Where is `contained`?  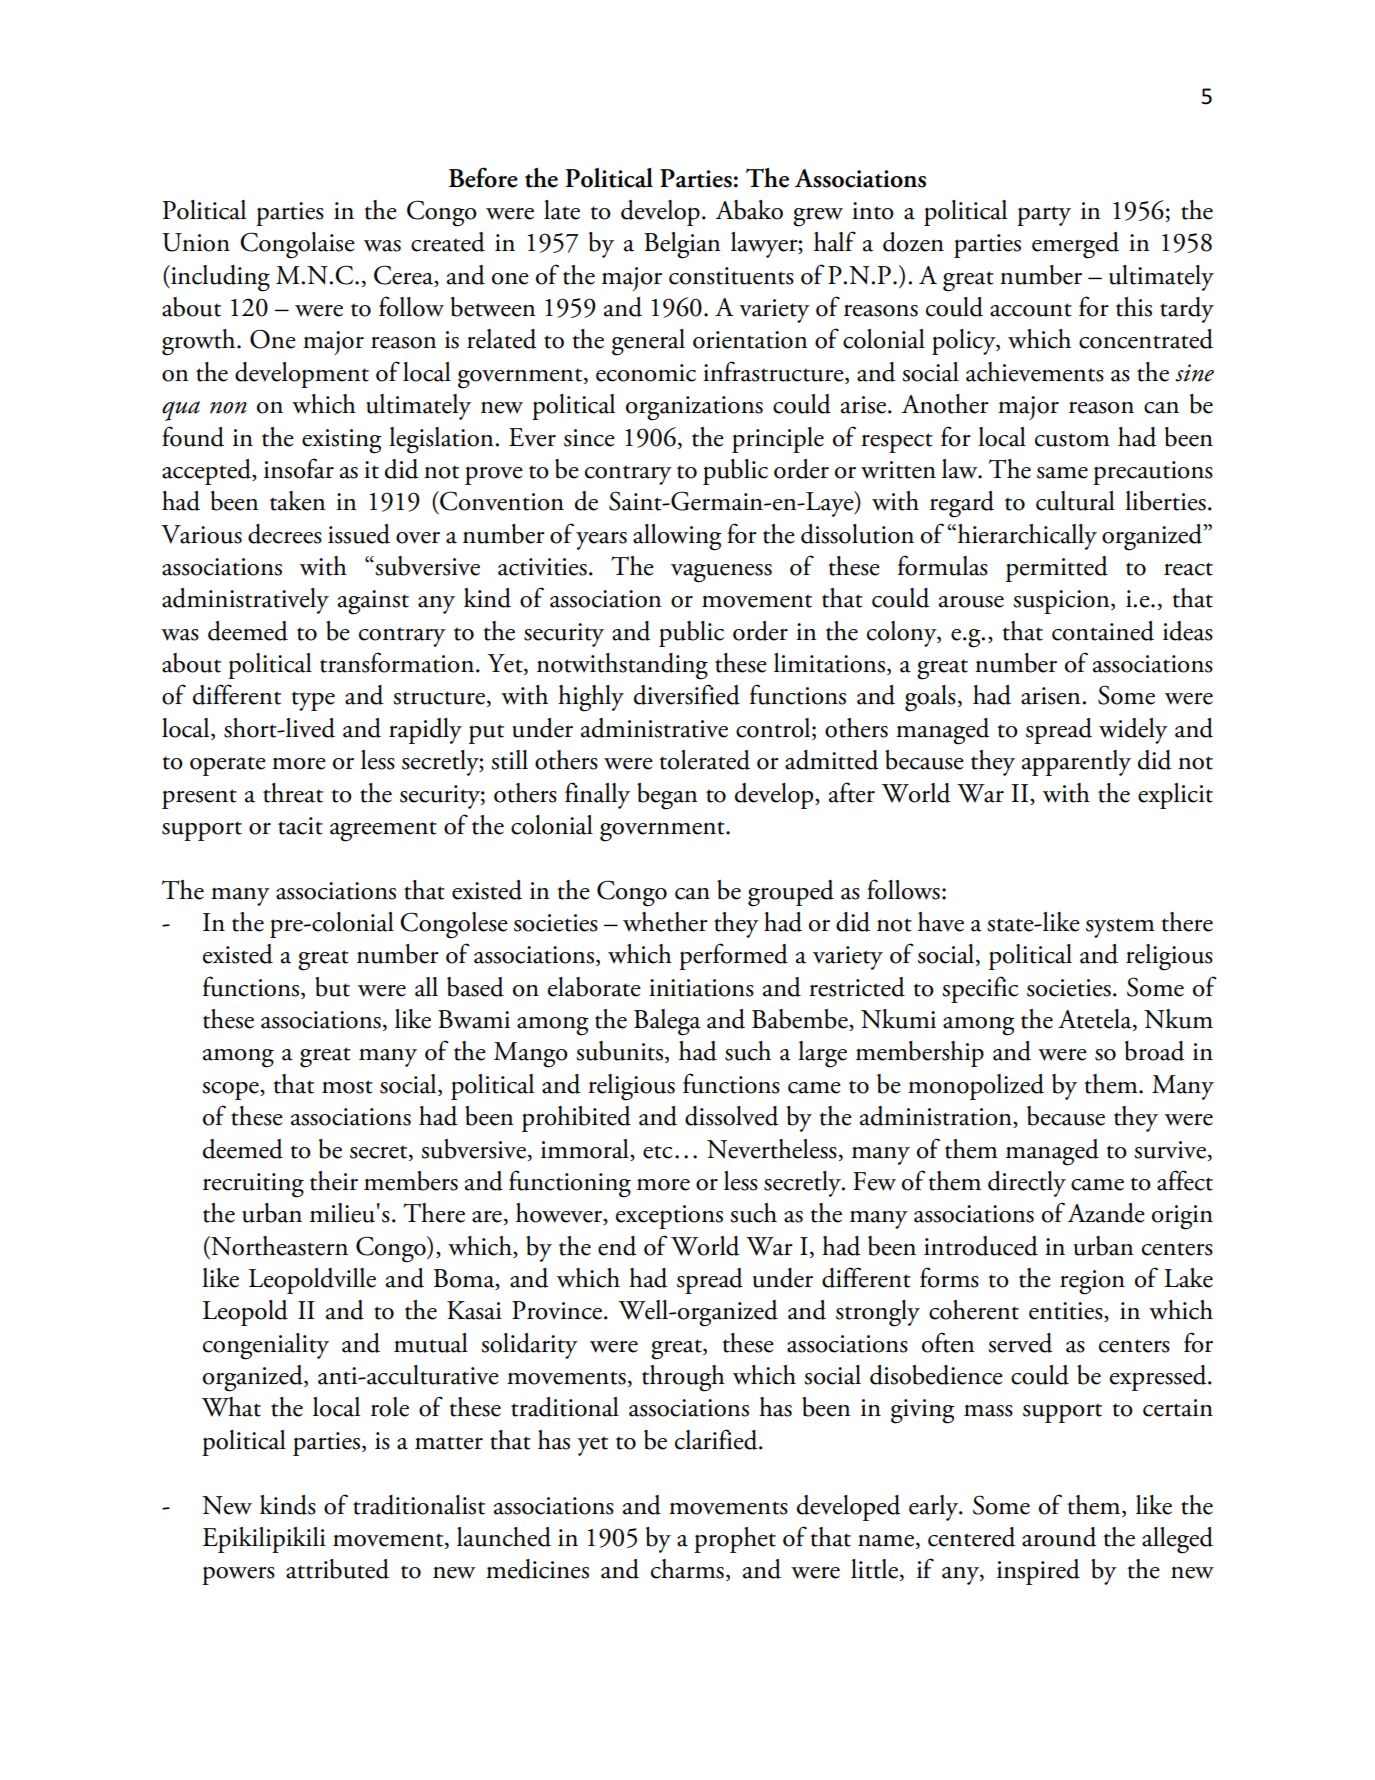
contained is located at coordinates (1103, 631).
